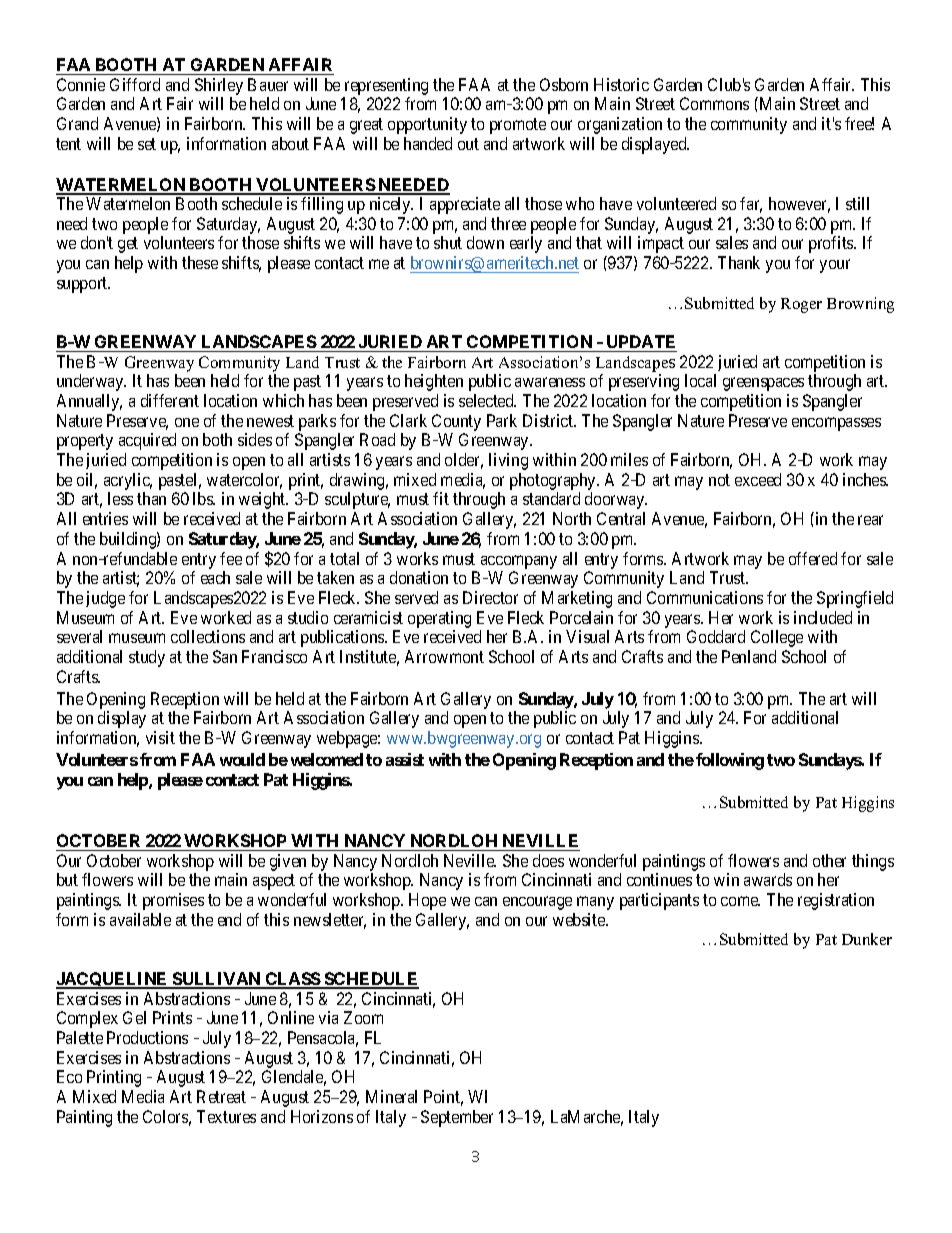 The image size is (952, 1233). What do you see at coordinates (221, 1096) in the screenshot?
I see `Retreat` at bounding box center [221, 1096].
